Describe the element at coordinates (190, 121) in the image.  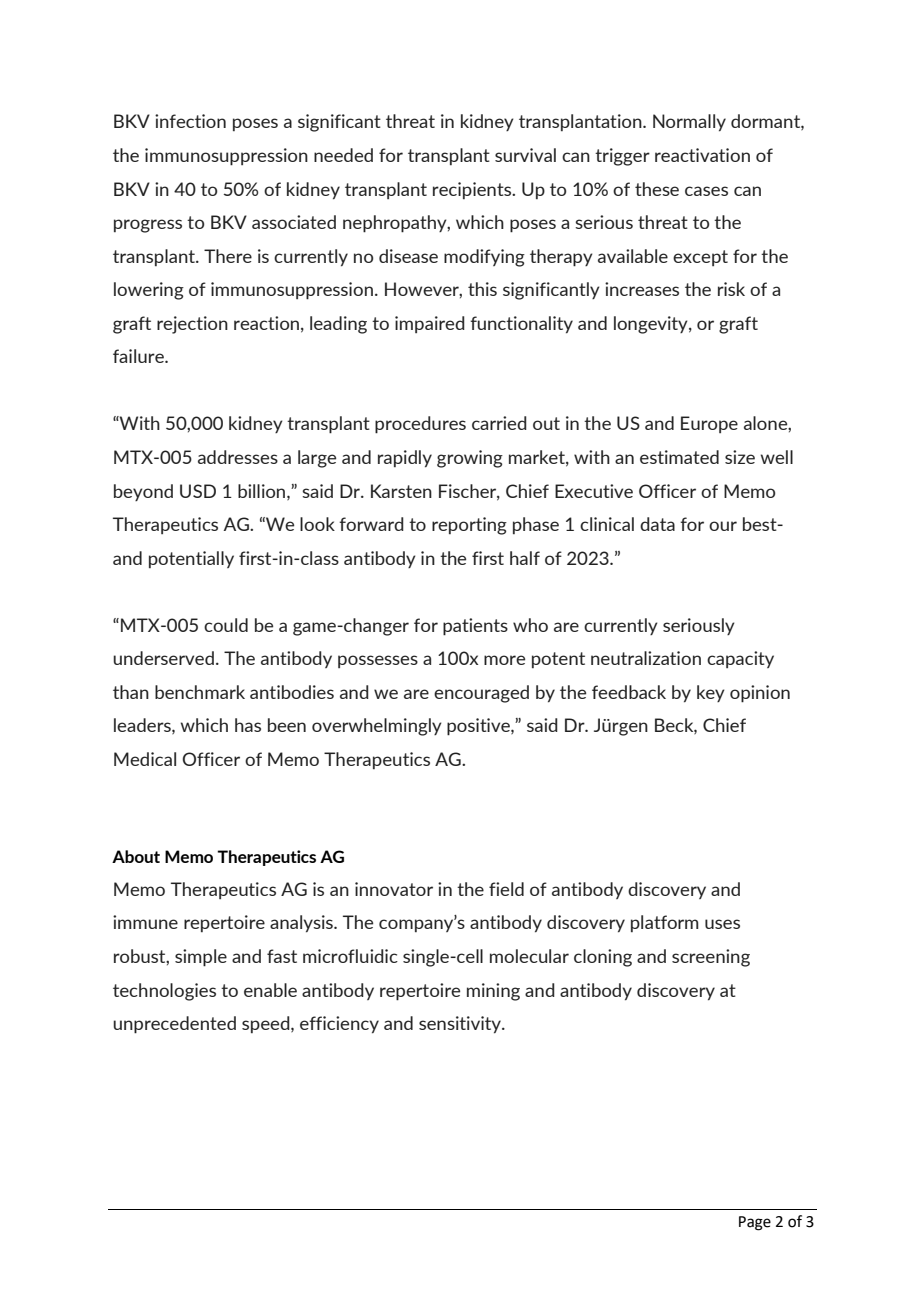
I see `infection` at that location.
